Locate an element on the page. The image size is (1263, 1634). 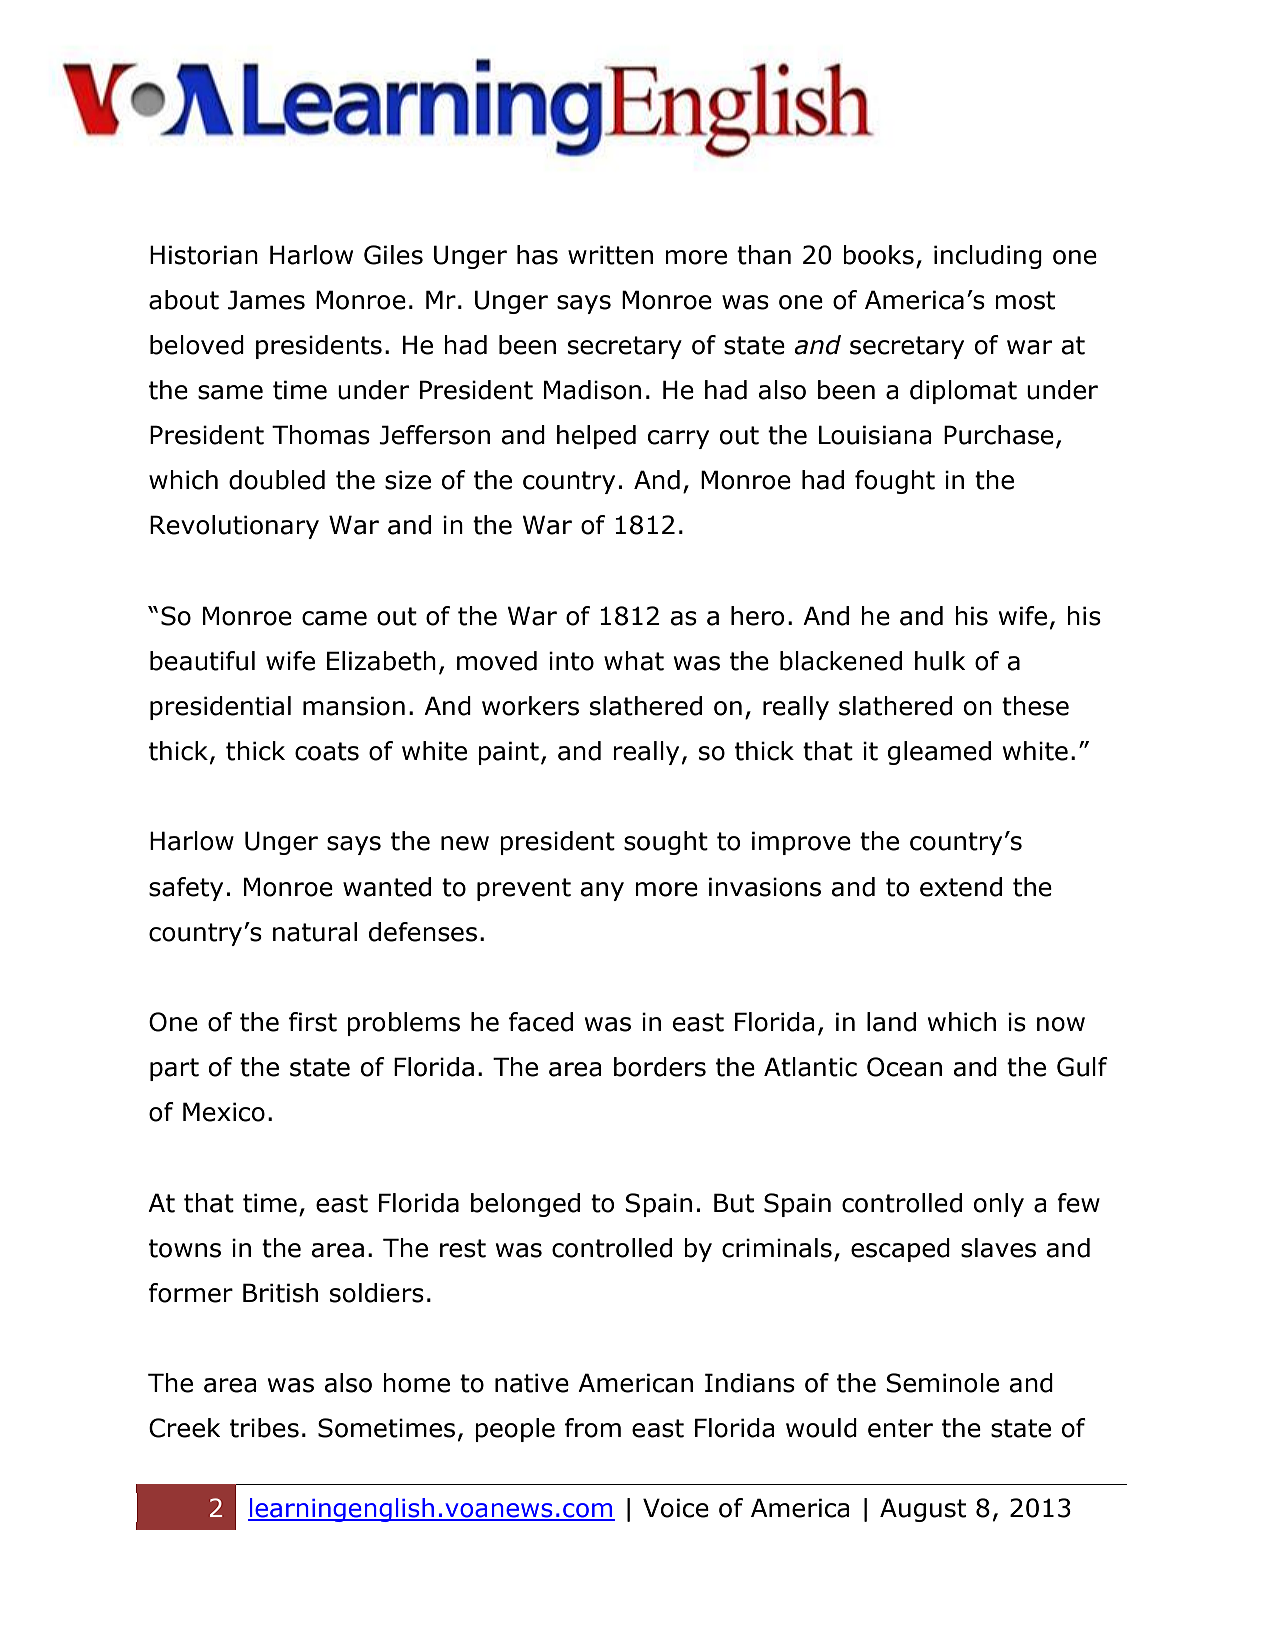
James is located at coordinates (266, 300).
